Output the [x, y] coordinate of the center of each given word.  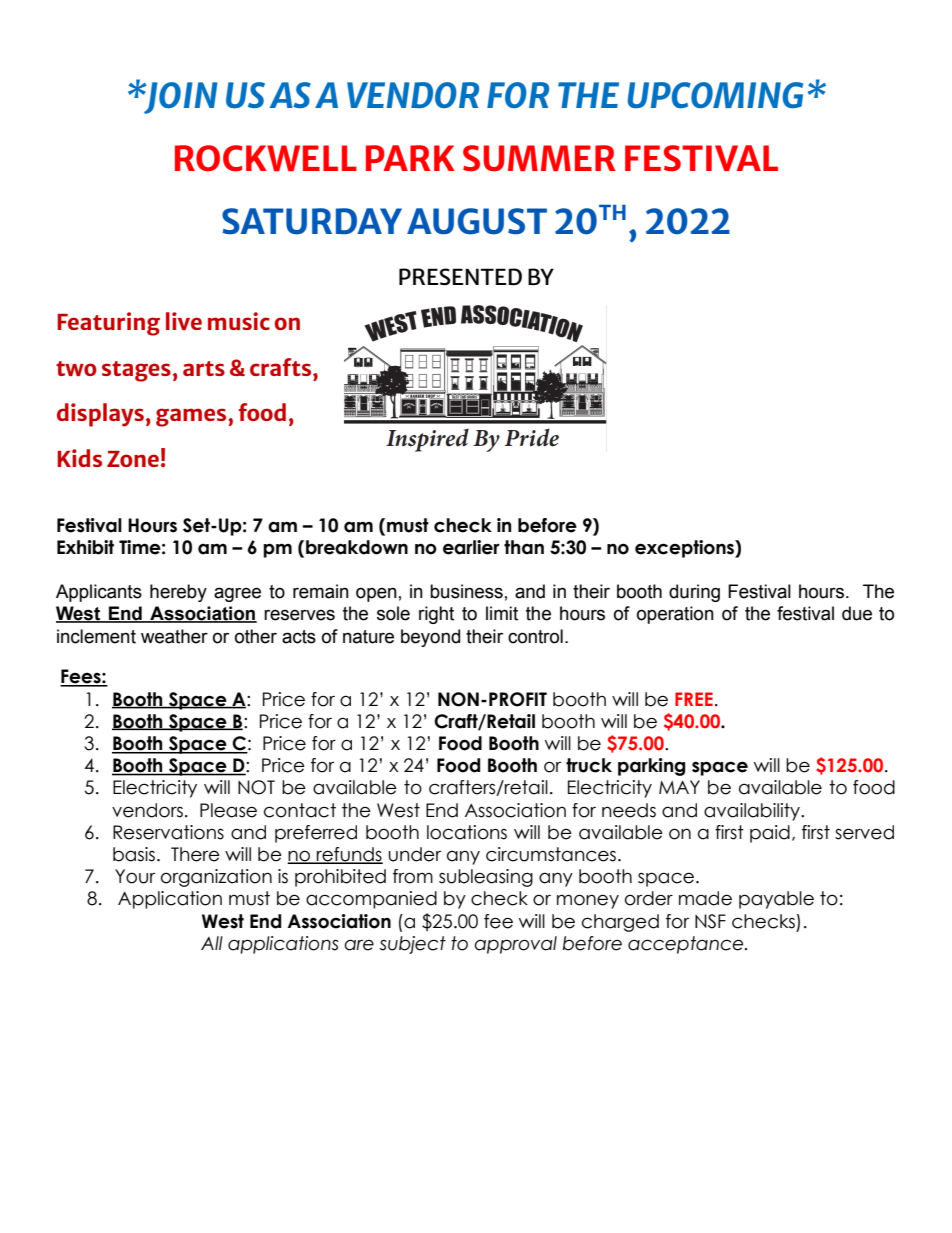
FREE [694, 699]
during [694, 593]
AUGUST [477, 221]
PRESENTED [460, 276]
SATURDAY [312, 221]
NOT [256, 787]
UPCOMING [715, 95]
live [184, 321]
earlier [471, 547]
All [212, 943]
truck [589, 765]
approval [515, 945]
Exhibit [85, 547]
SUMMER [539, 158]
